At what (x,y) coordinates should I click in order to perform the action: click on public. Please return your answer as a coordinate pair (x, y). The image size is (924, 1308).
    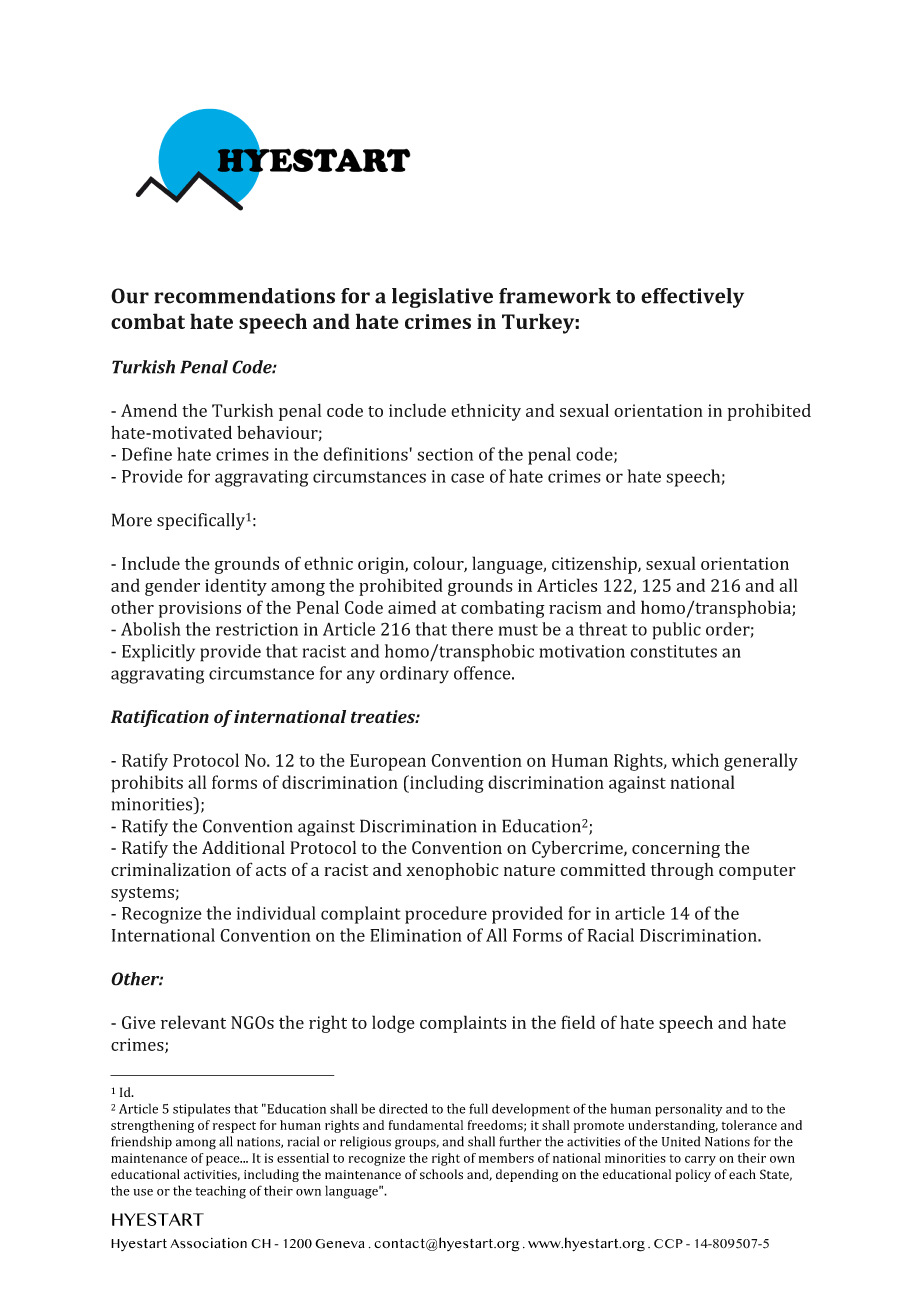
    Looking at the image, I should click on (677, 631).
